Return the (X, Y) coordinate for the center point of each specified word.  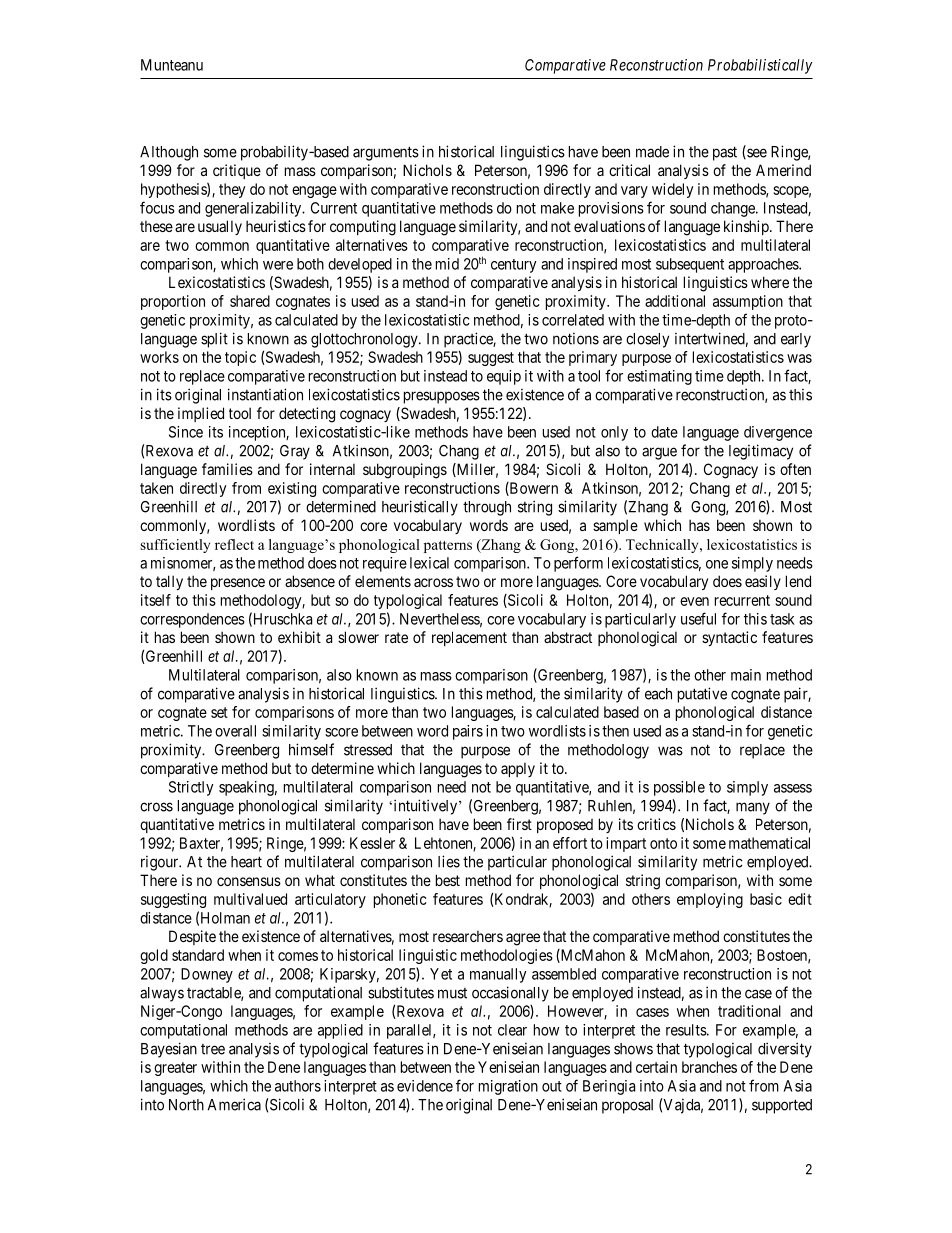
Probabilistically (760, 66)
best (448, 880)
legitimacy (761, 452)
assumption (748, 302)
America (234, 1104)
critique (237, 171)
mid (447, 264)
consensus (249, 881)
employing (710, 900)
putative (702, 695)
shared (250, 301)
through (487, 508)
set (219, 712)
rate (396, 637)
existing (292, 489)
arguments (386, 153)
